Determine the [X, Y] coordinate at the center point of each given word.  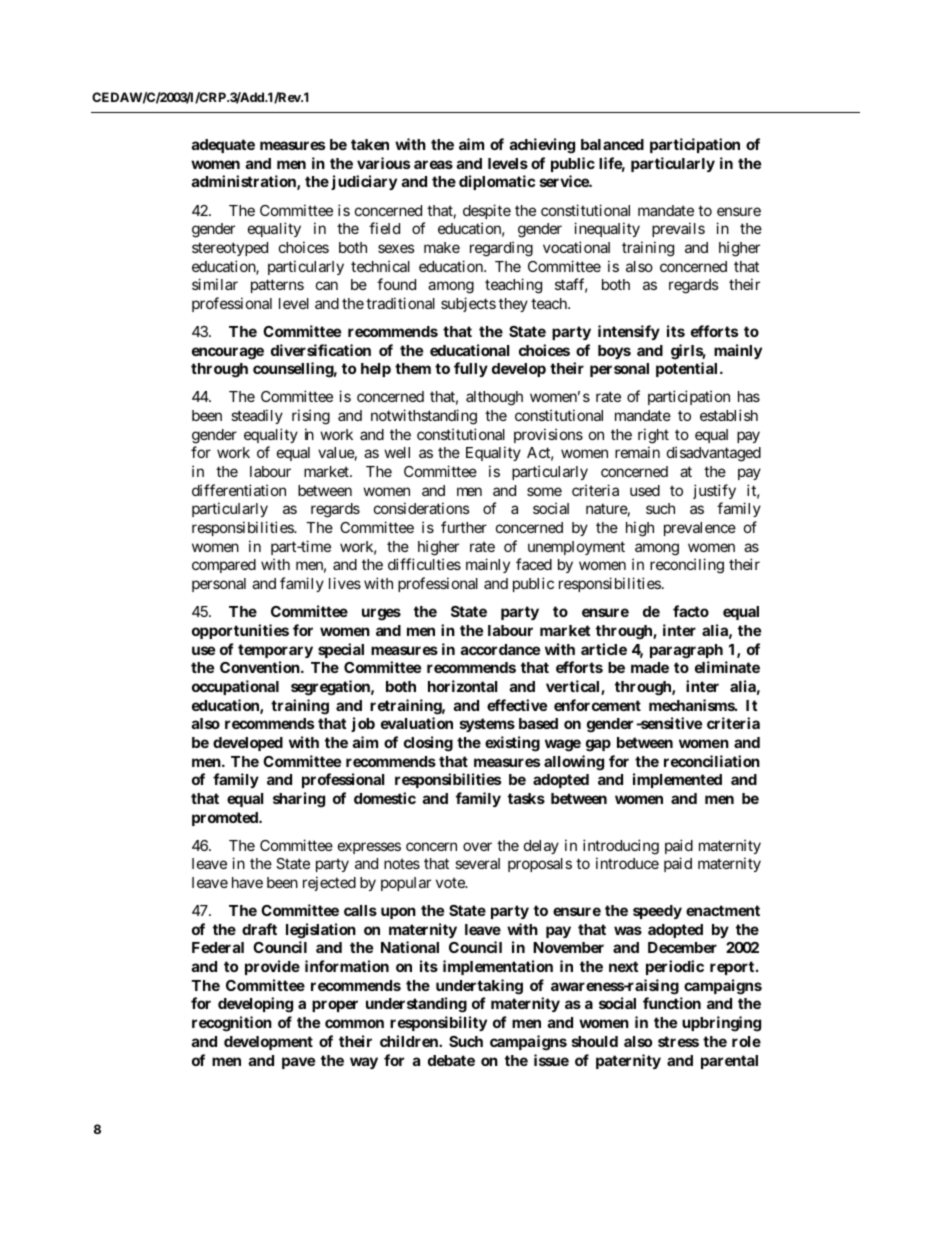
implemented [677, 780]
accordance [500, 649]
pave [298, 1063]
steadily [257, 416]
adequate [223, 146]
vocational [576, 247]
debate [451, 1060]
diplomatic [497, 182]
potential [686, 369]
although [494, 398]
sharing [299, 800]
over [477, 846]
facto [691, 611]
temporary [275, 651]
